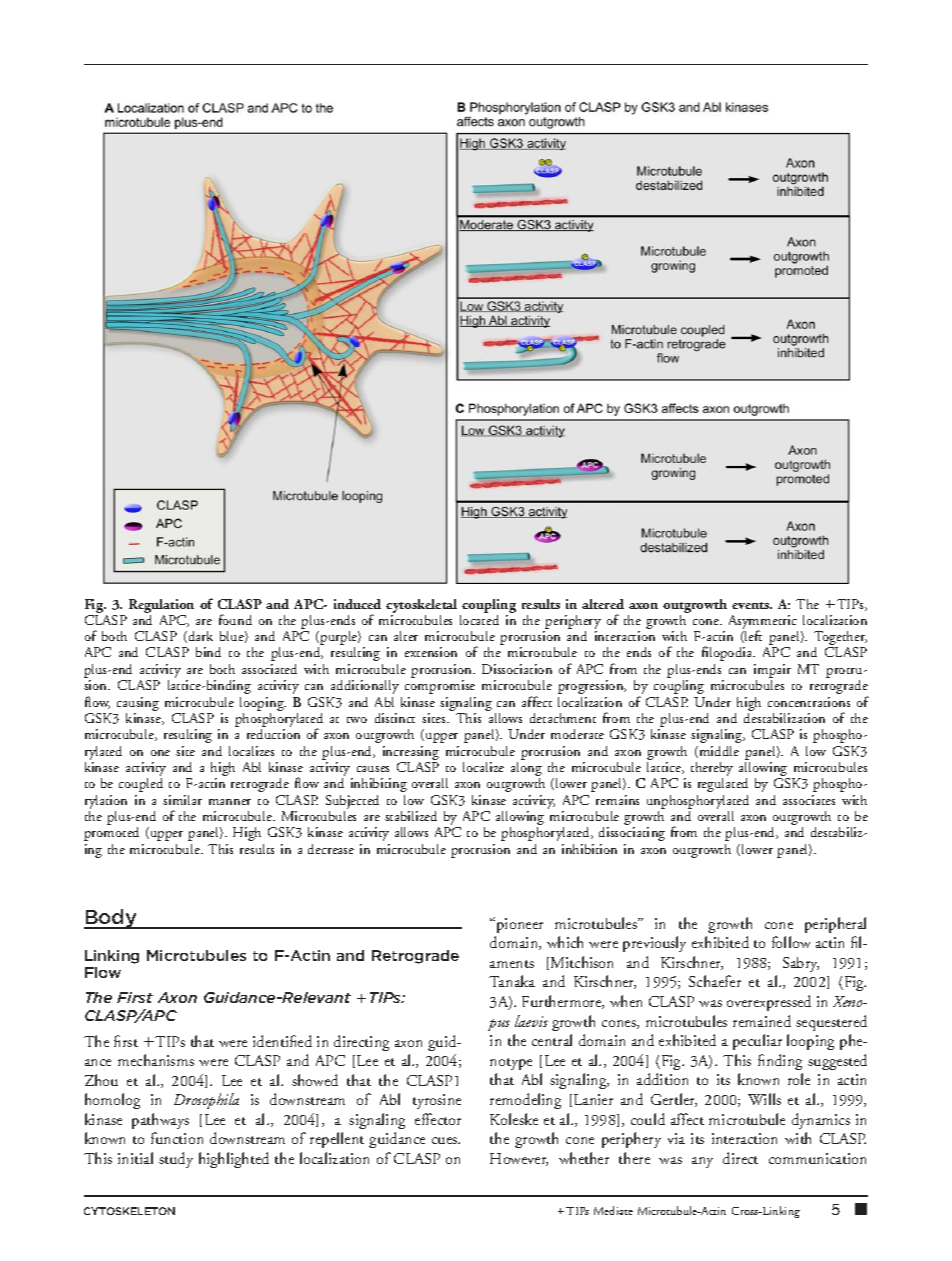 This screenshot has height=1261, width=952. Describe the element at coordinates (769, 1003) in the screenshot. I see `overexpressed` at that location.
